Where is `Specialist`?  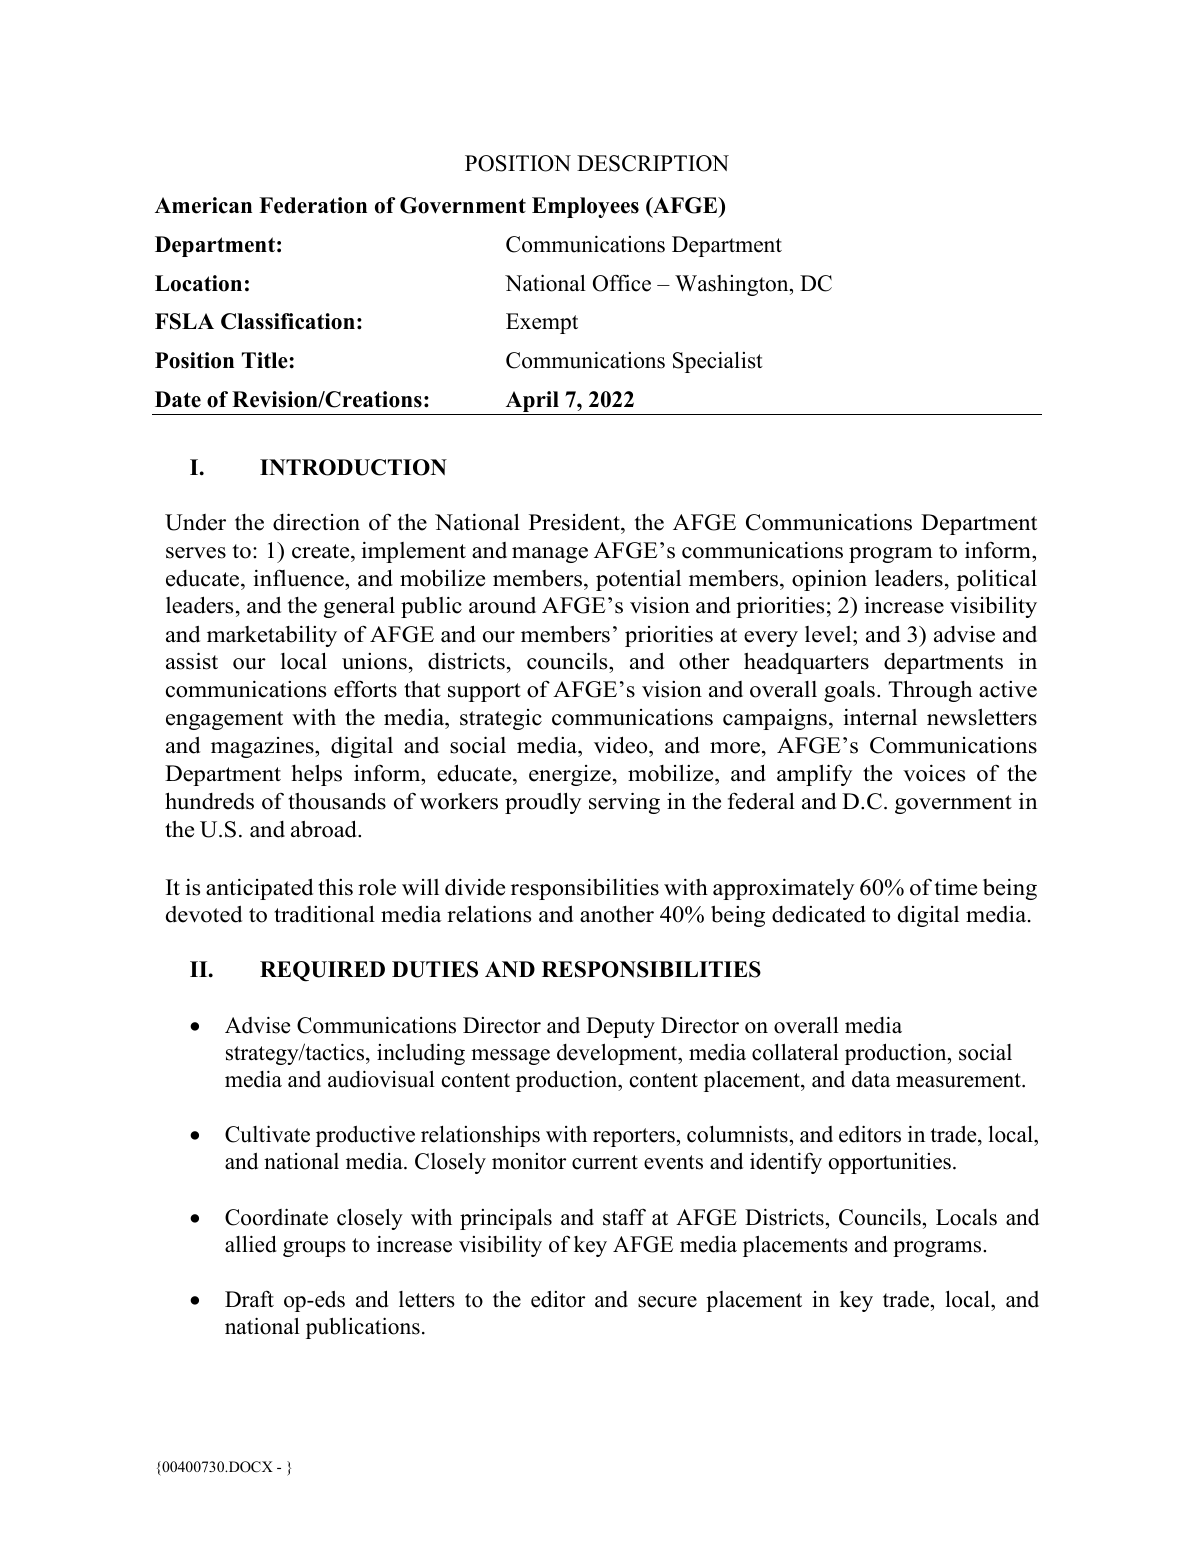
Specialist is located at coordinates (718, 362).
